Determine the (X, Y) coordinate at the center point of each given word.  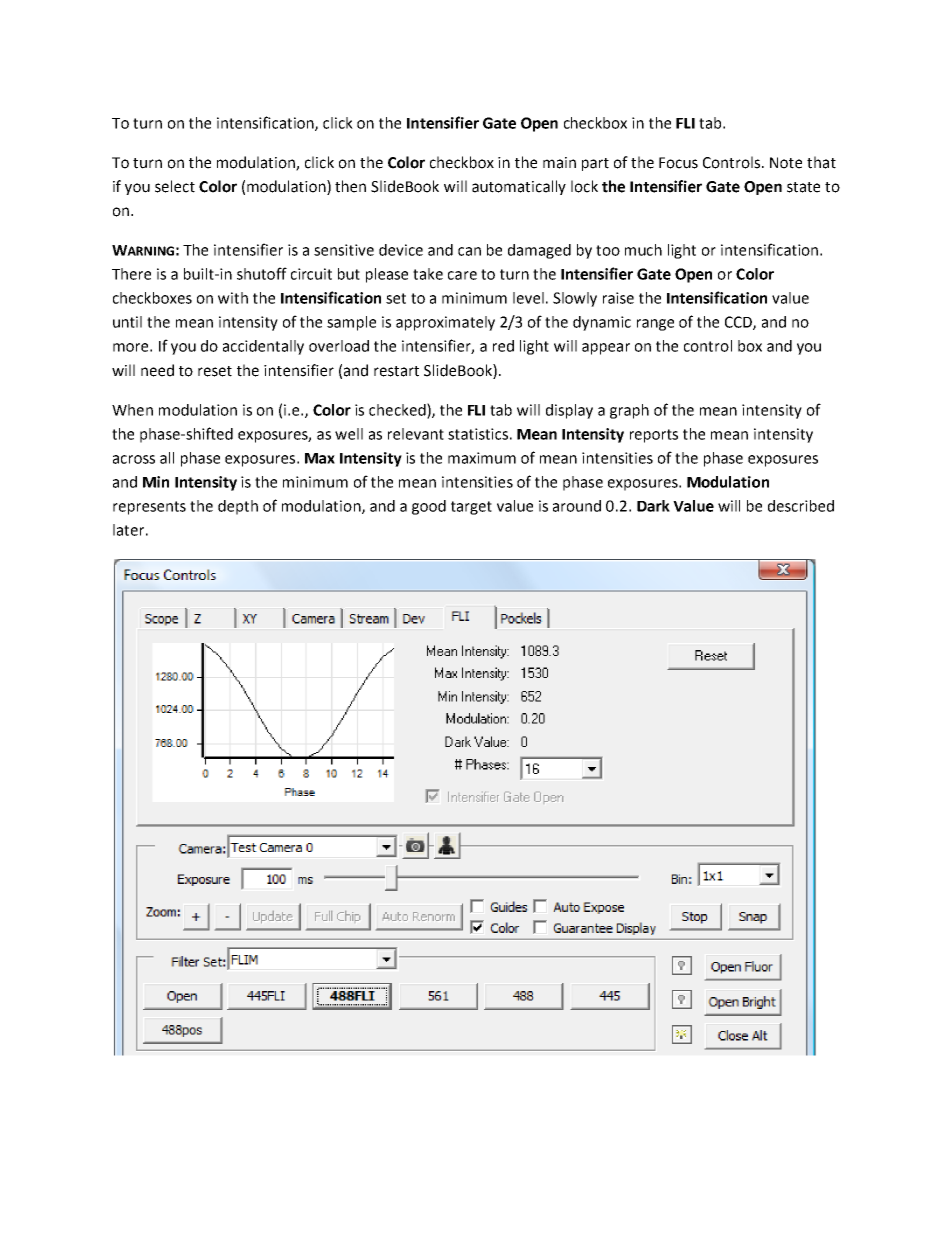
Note (786, 163)
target (471, 508)
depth (238, 507)
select (175, 186)
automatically (519, 187)
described (801, 506)
